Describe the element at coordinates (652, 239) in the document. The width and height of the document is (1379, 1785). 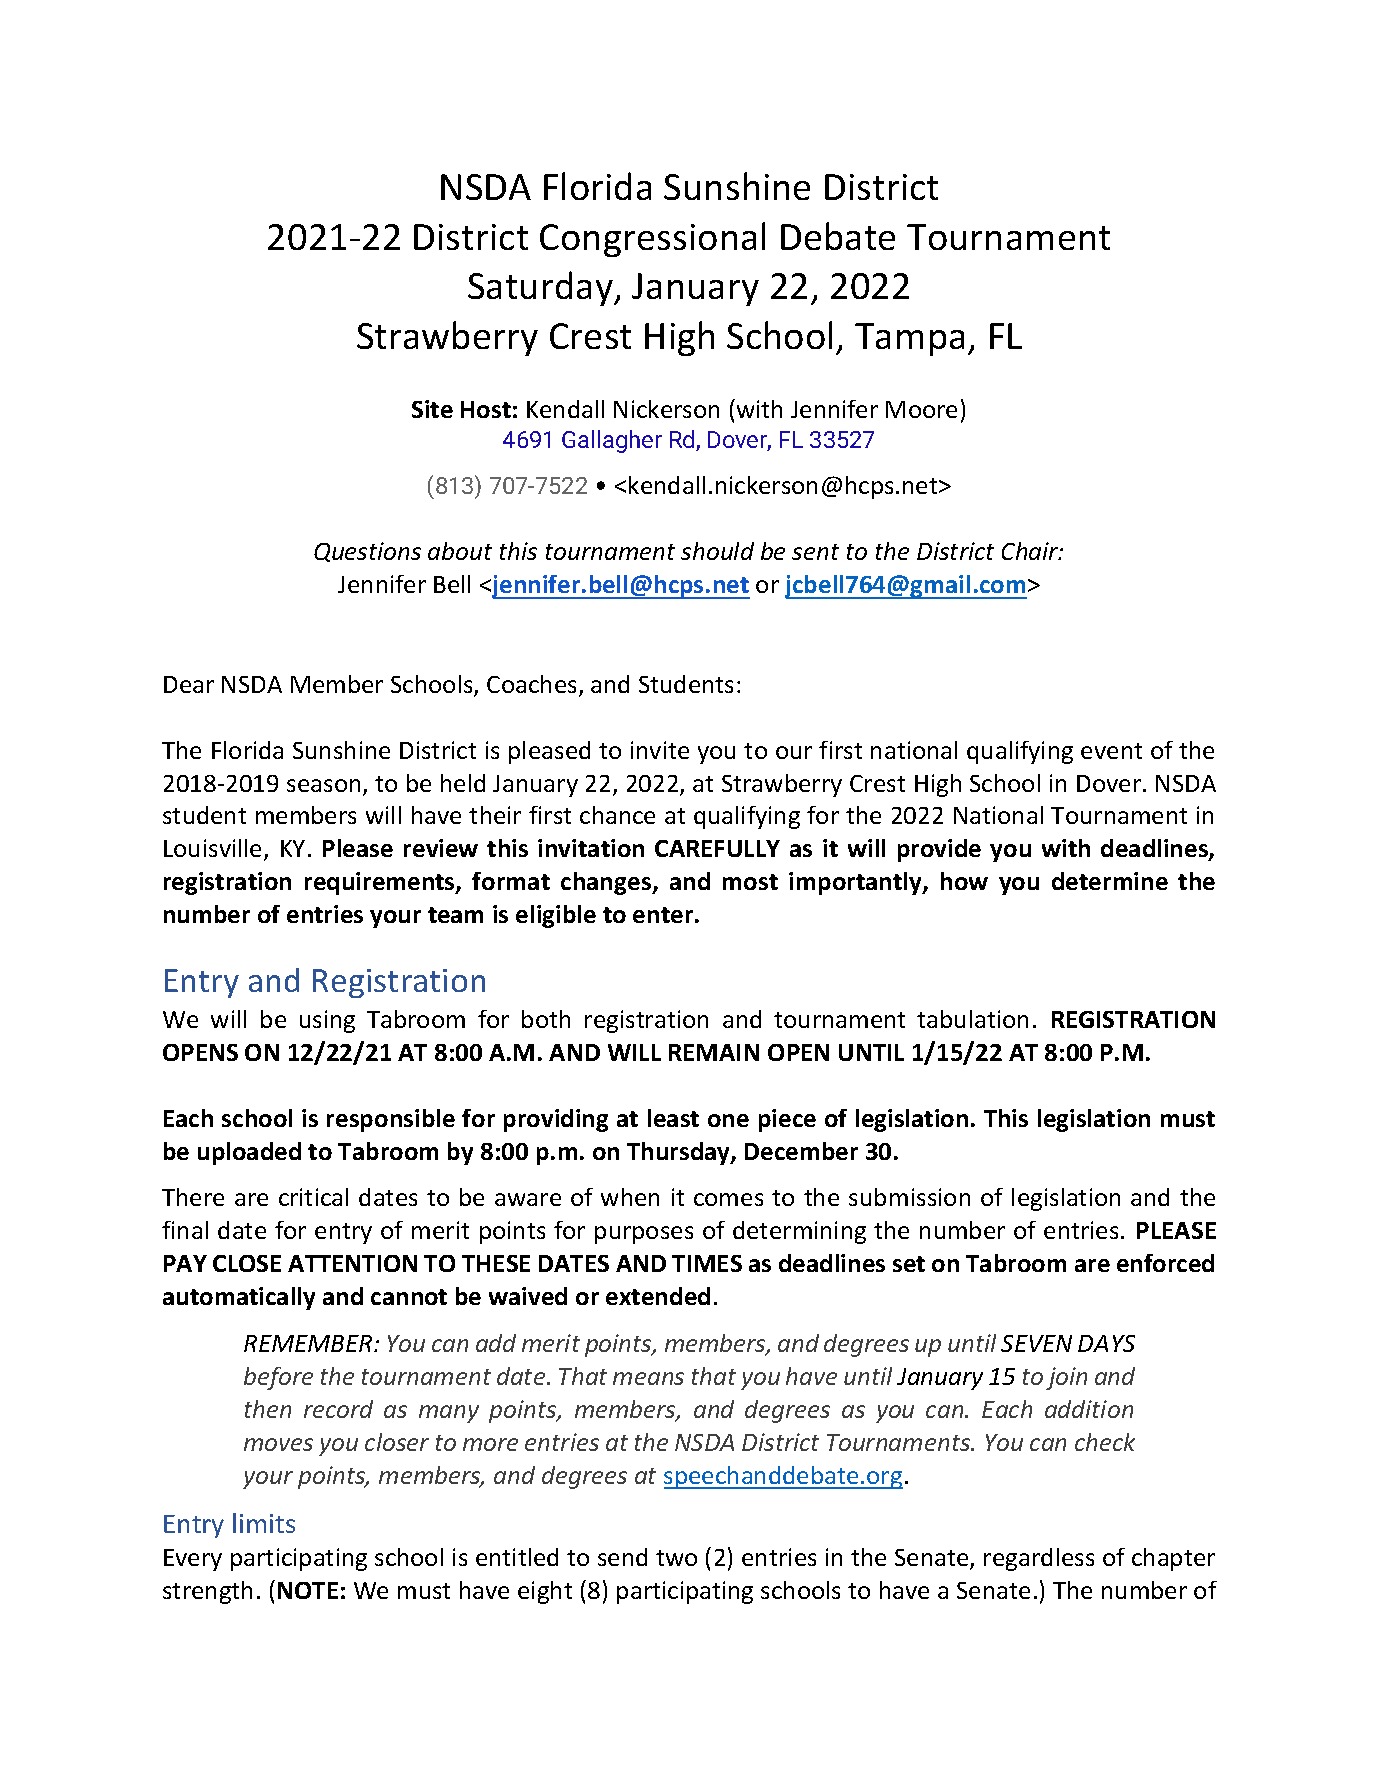
I see `Congressional` at that location.
